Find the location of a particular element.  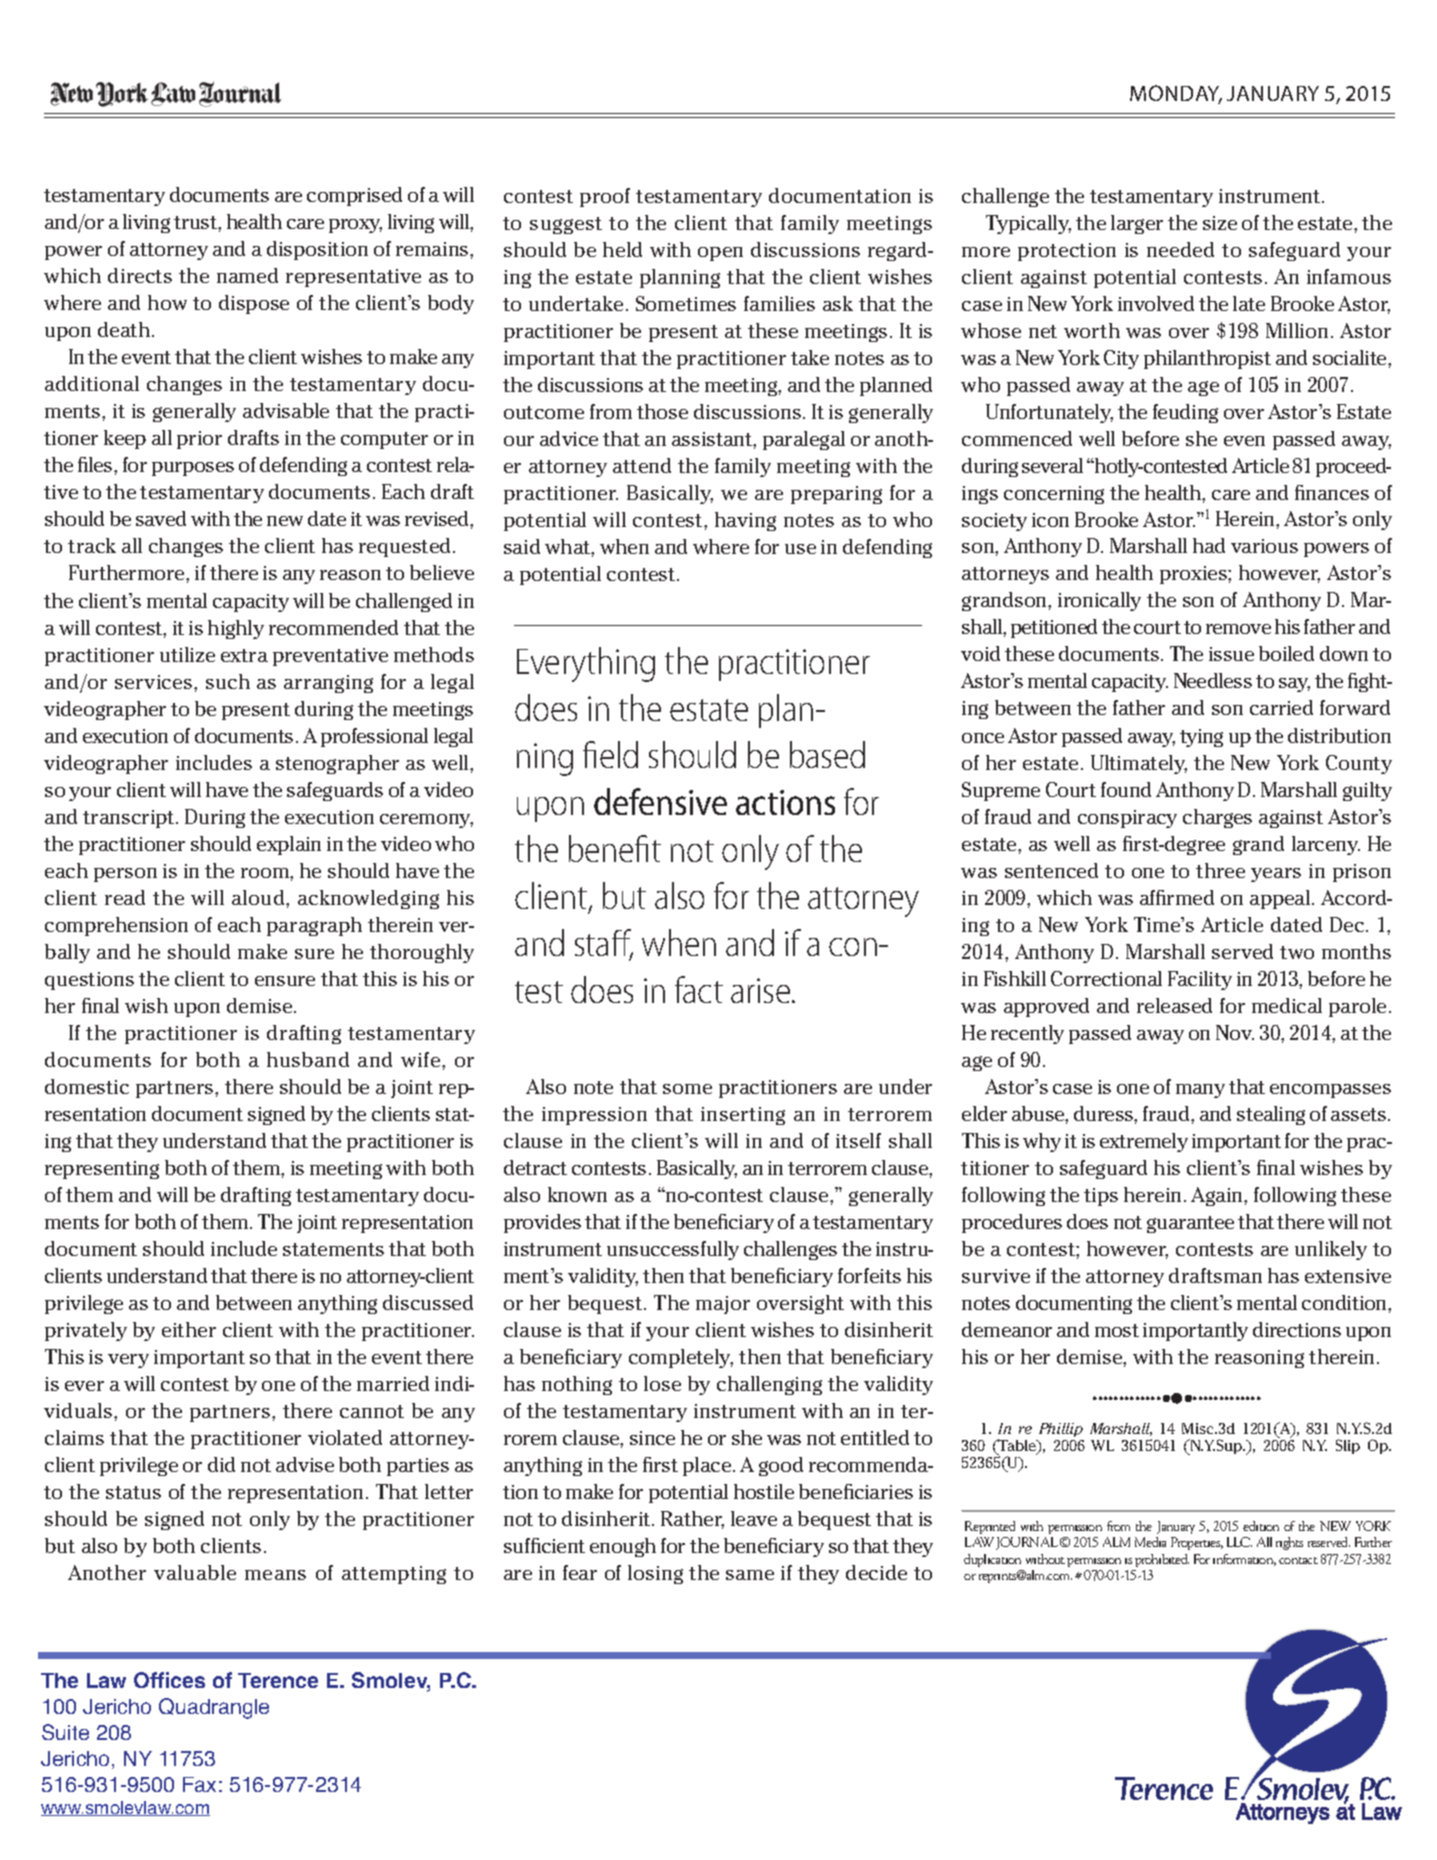

comprised is located at coordinates (354, 196).
